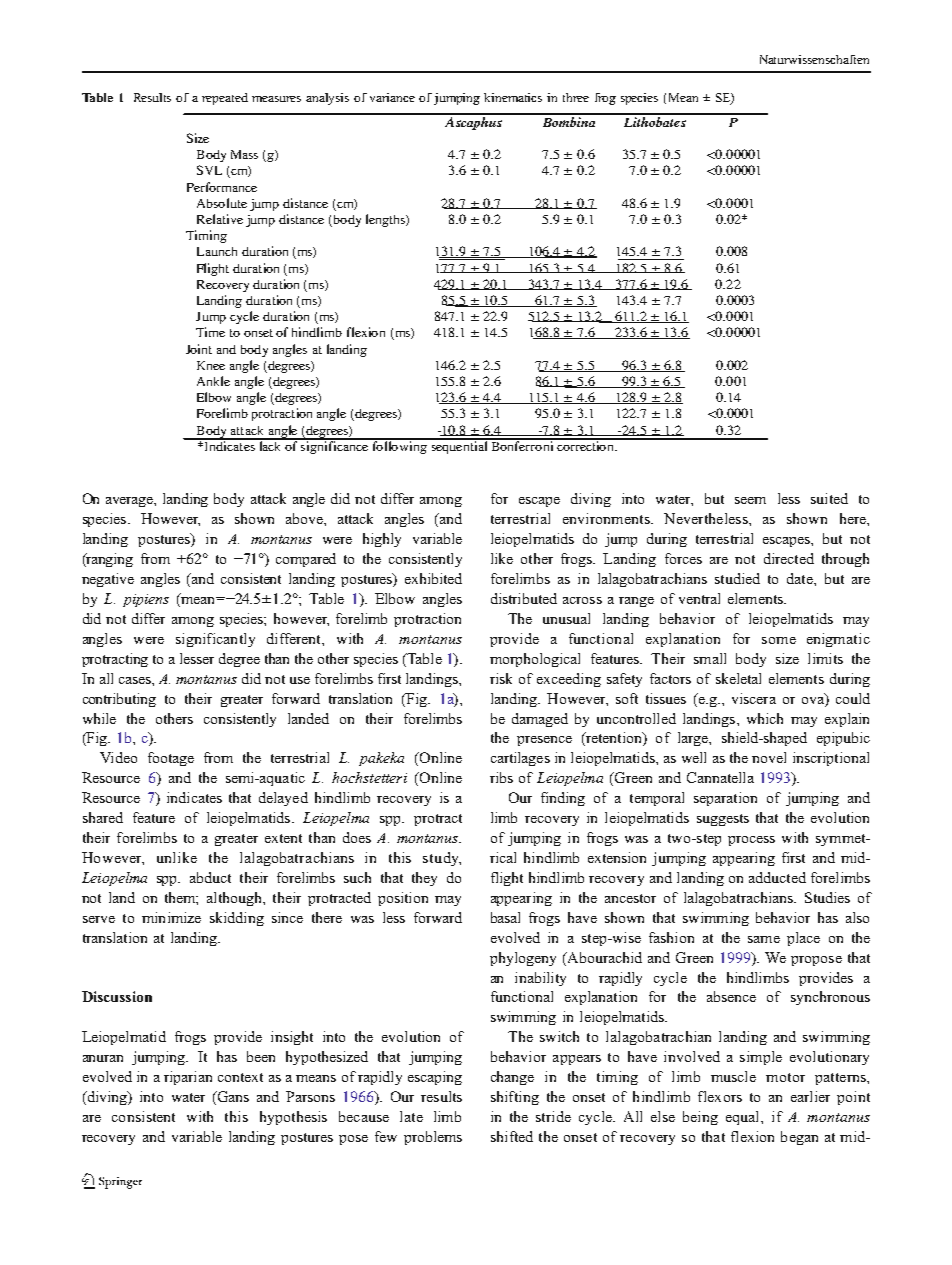 This screenshot has height=1265, width=952. Describe the element at coordinates (210, 877) in the screenshot. I see `abduct` at that location.
